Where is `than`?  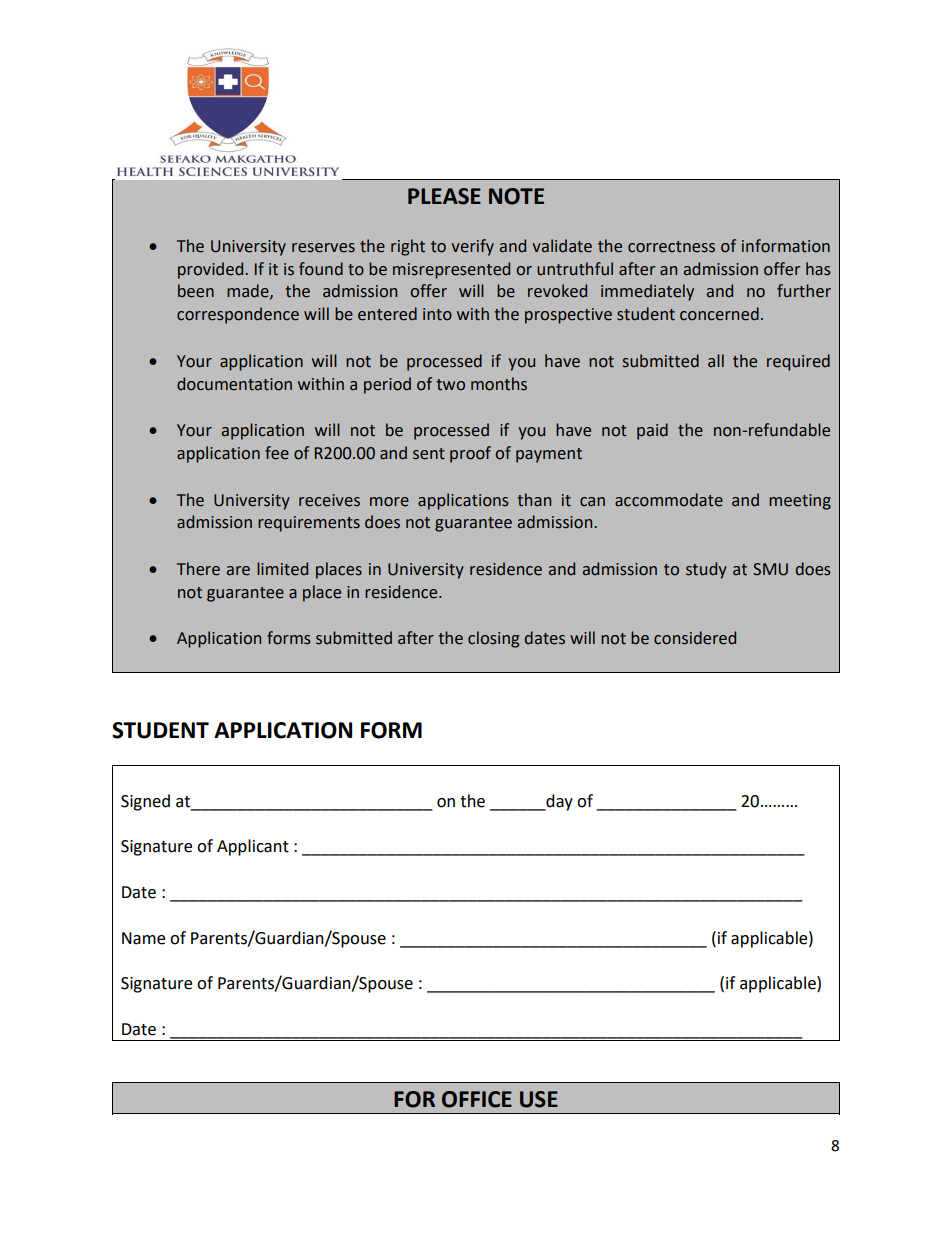 than is located at coordinates (534, 500).
